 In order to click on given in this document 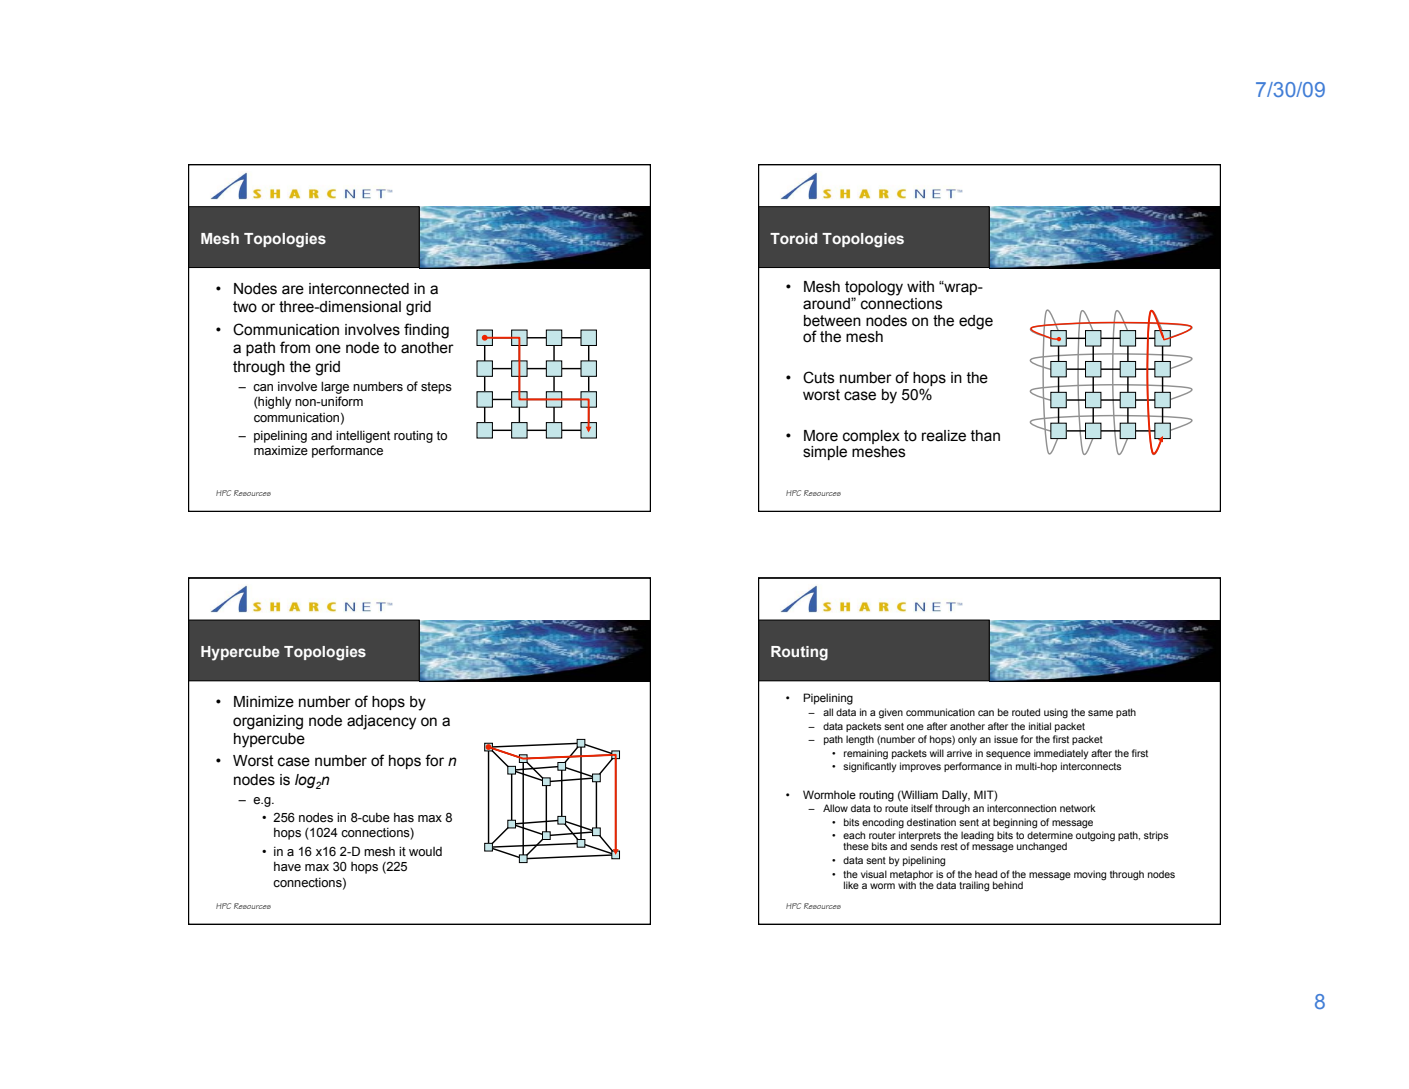, I will do `click(891, 713)`.
